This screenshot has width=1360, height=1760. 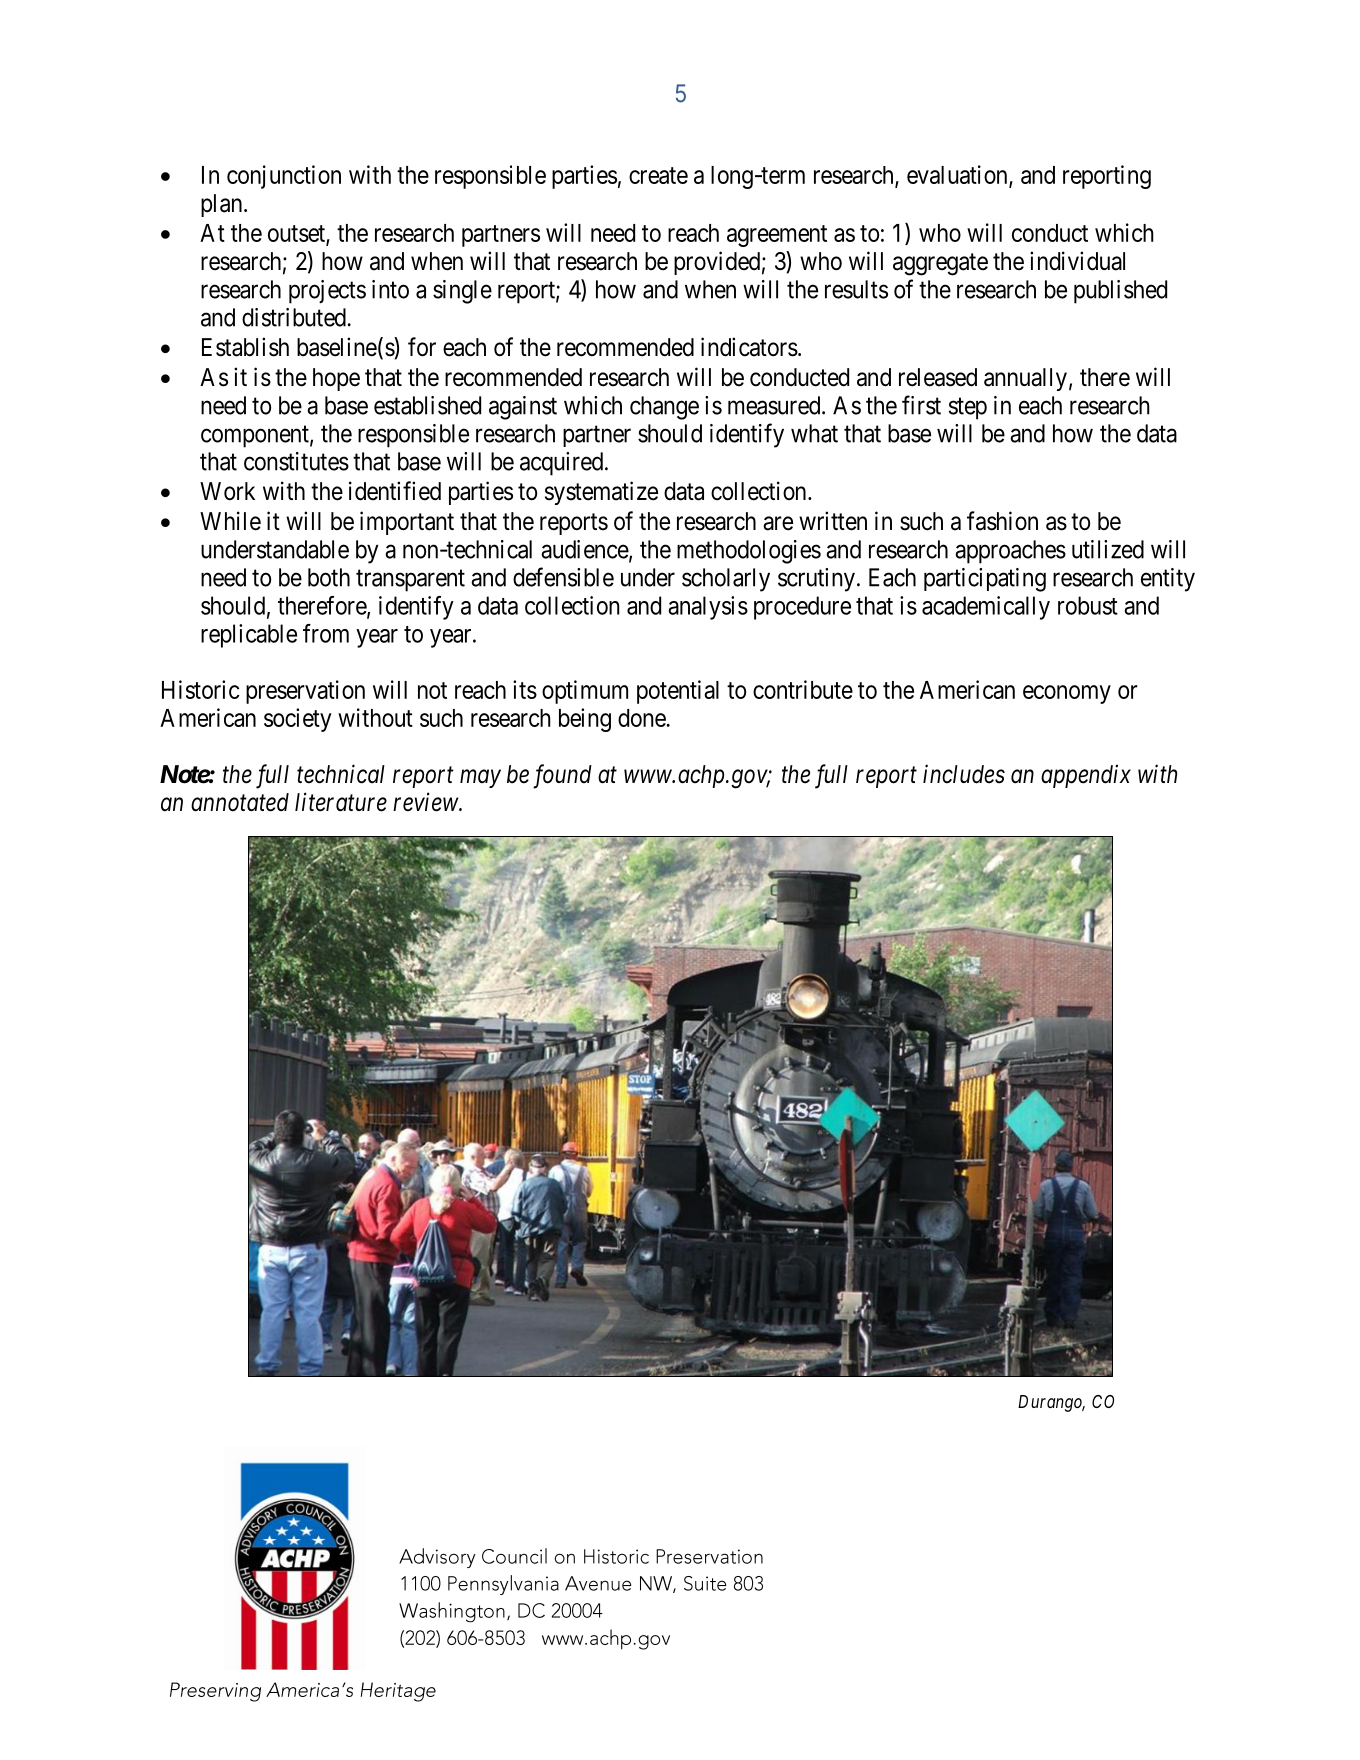 I want to click on fashion, so click(x=1002, y=521).
